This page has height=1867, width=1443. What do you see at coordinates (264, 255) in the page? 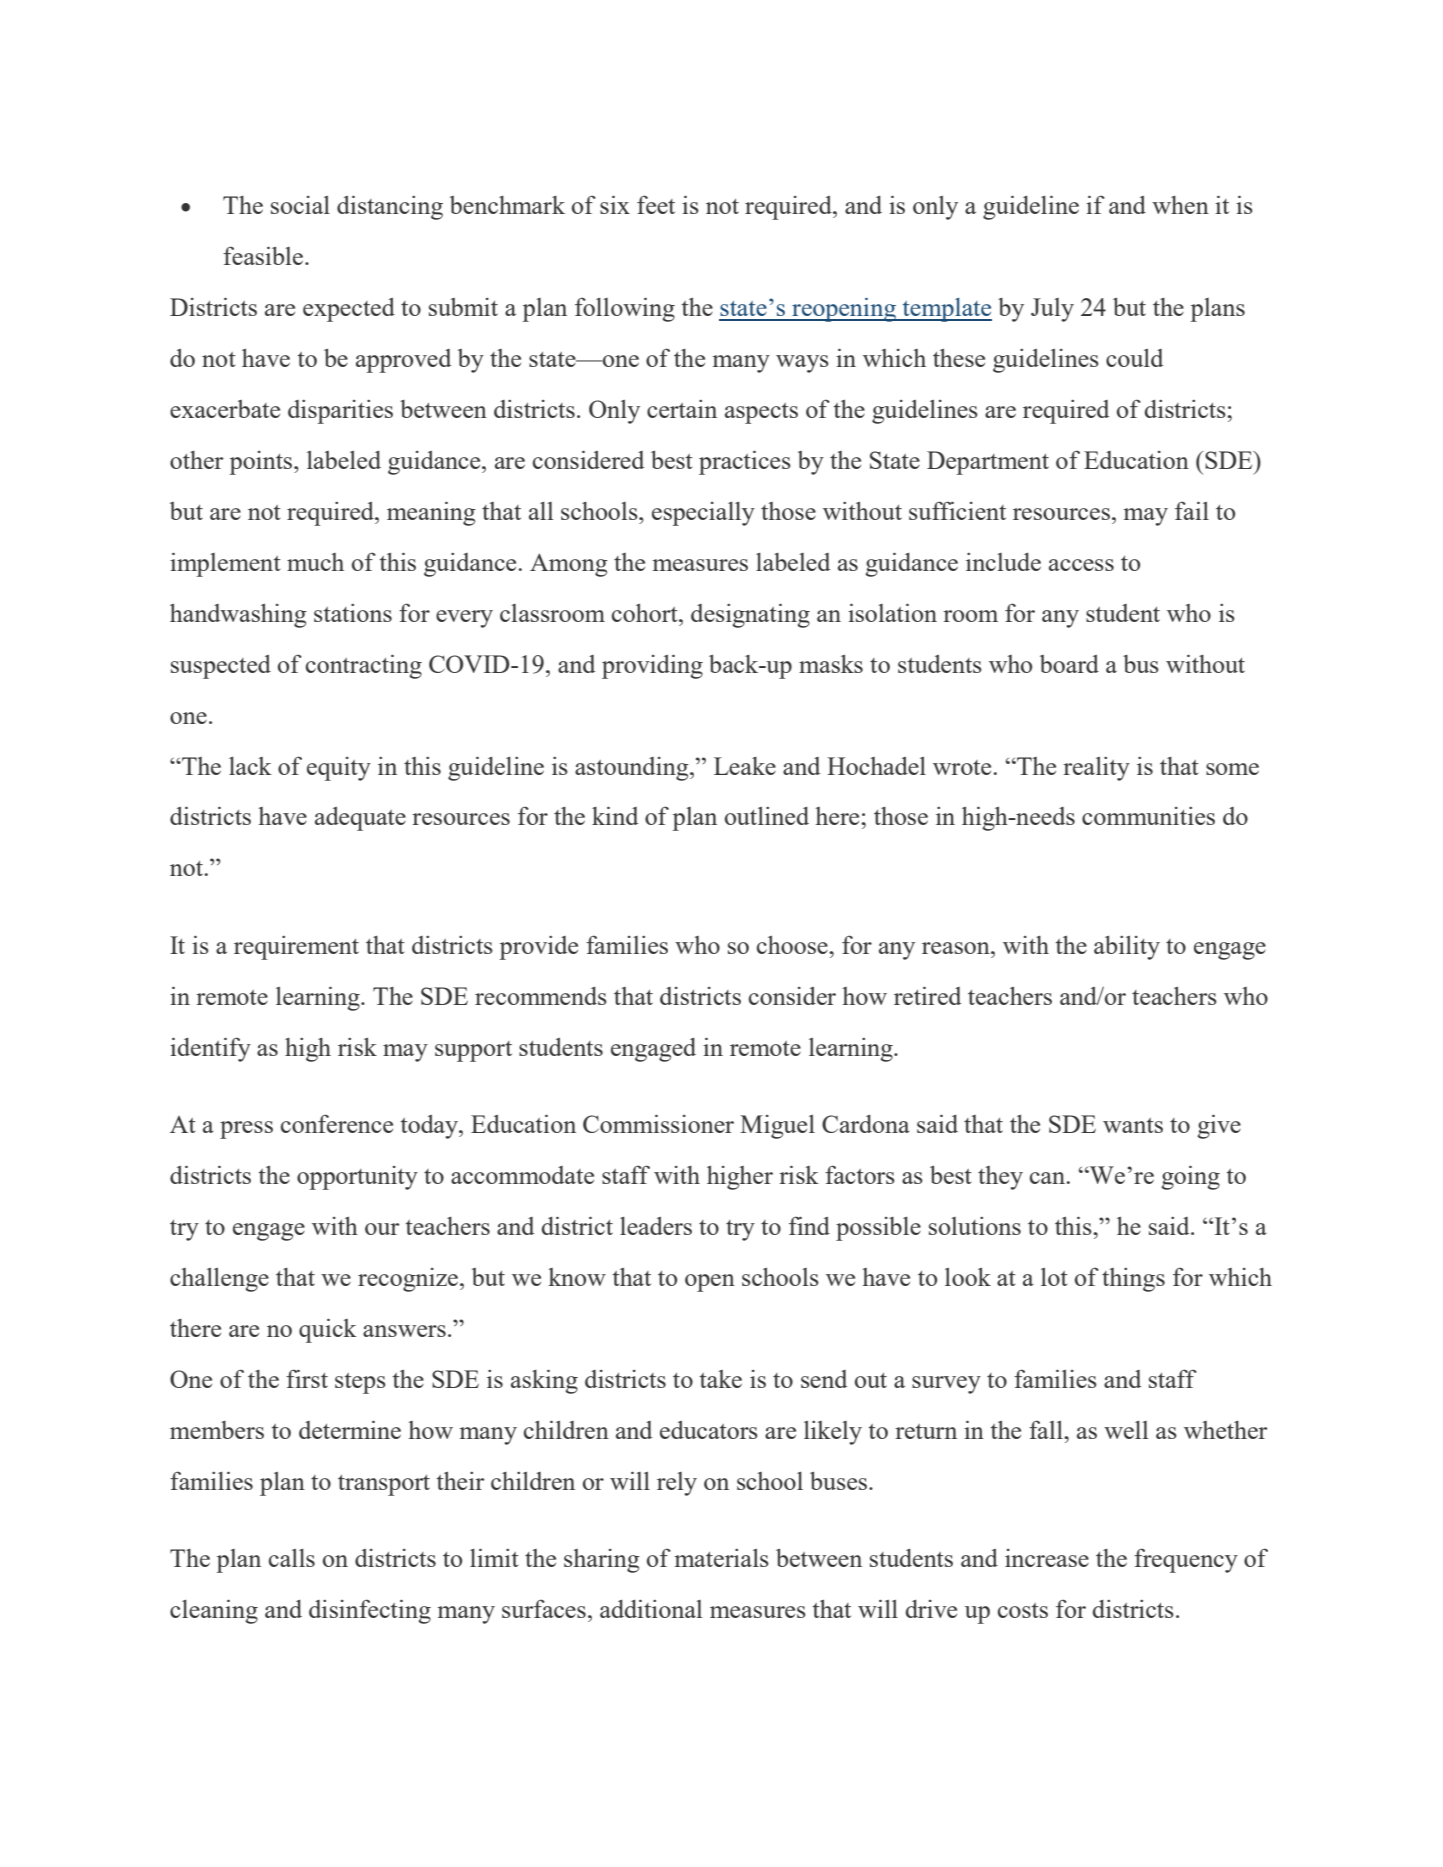
I see `feasible` at bounding box center [264, 255].
